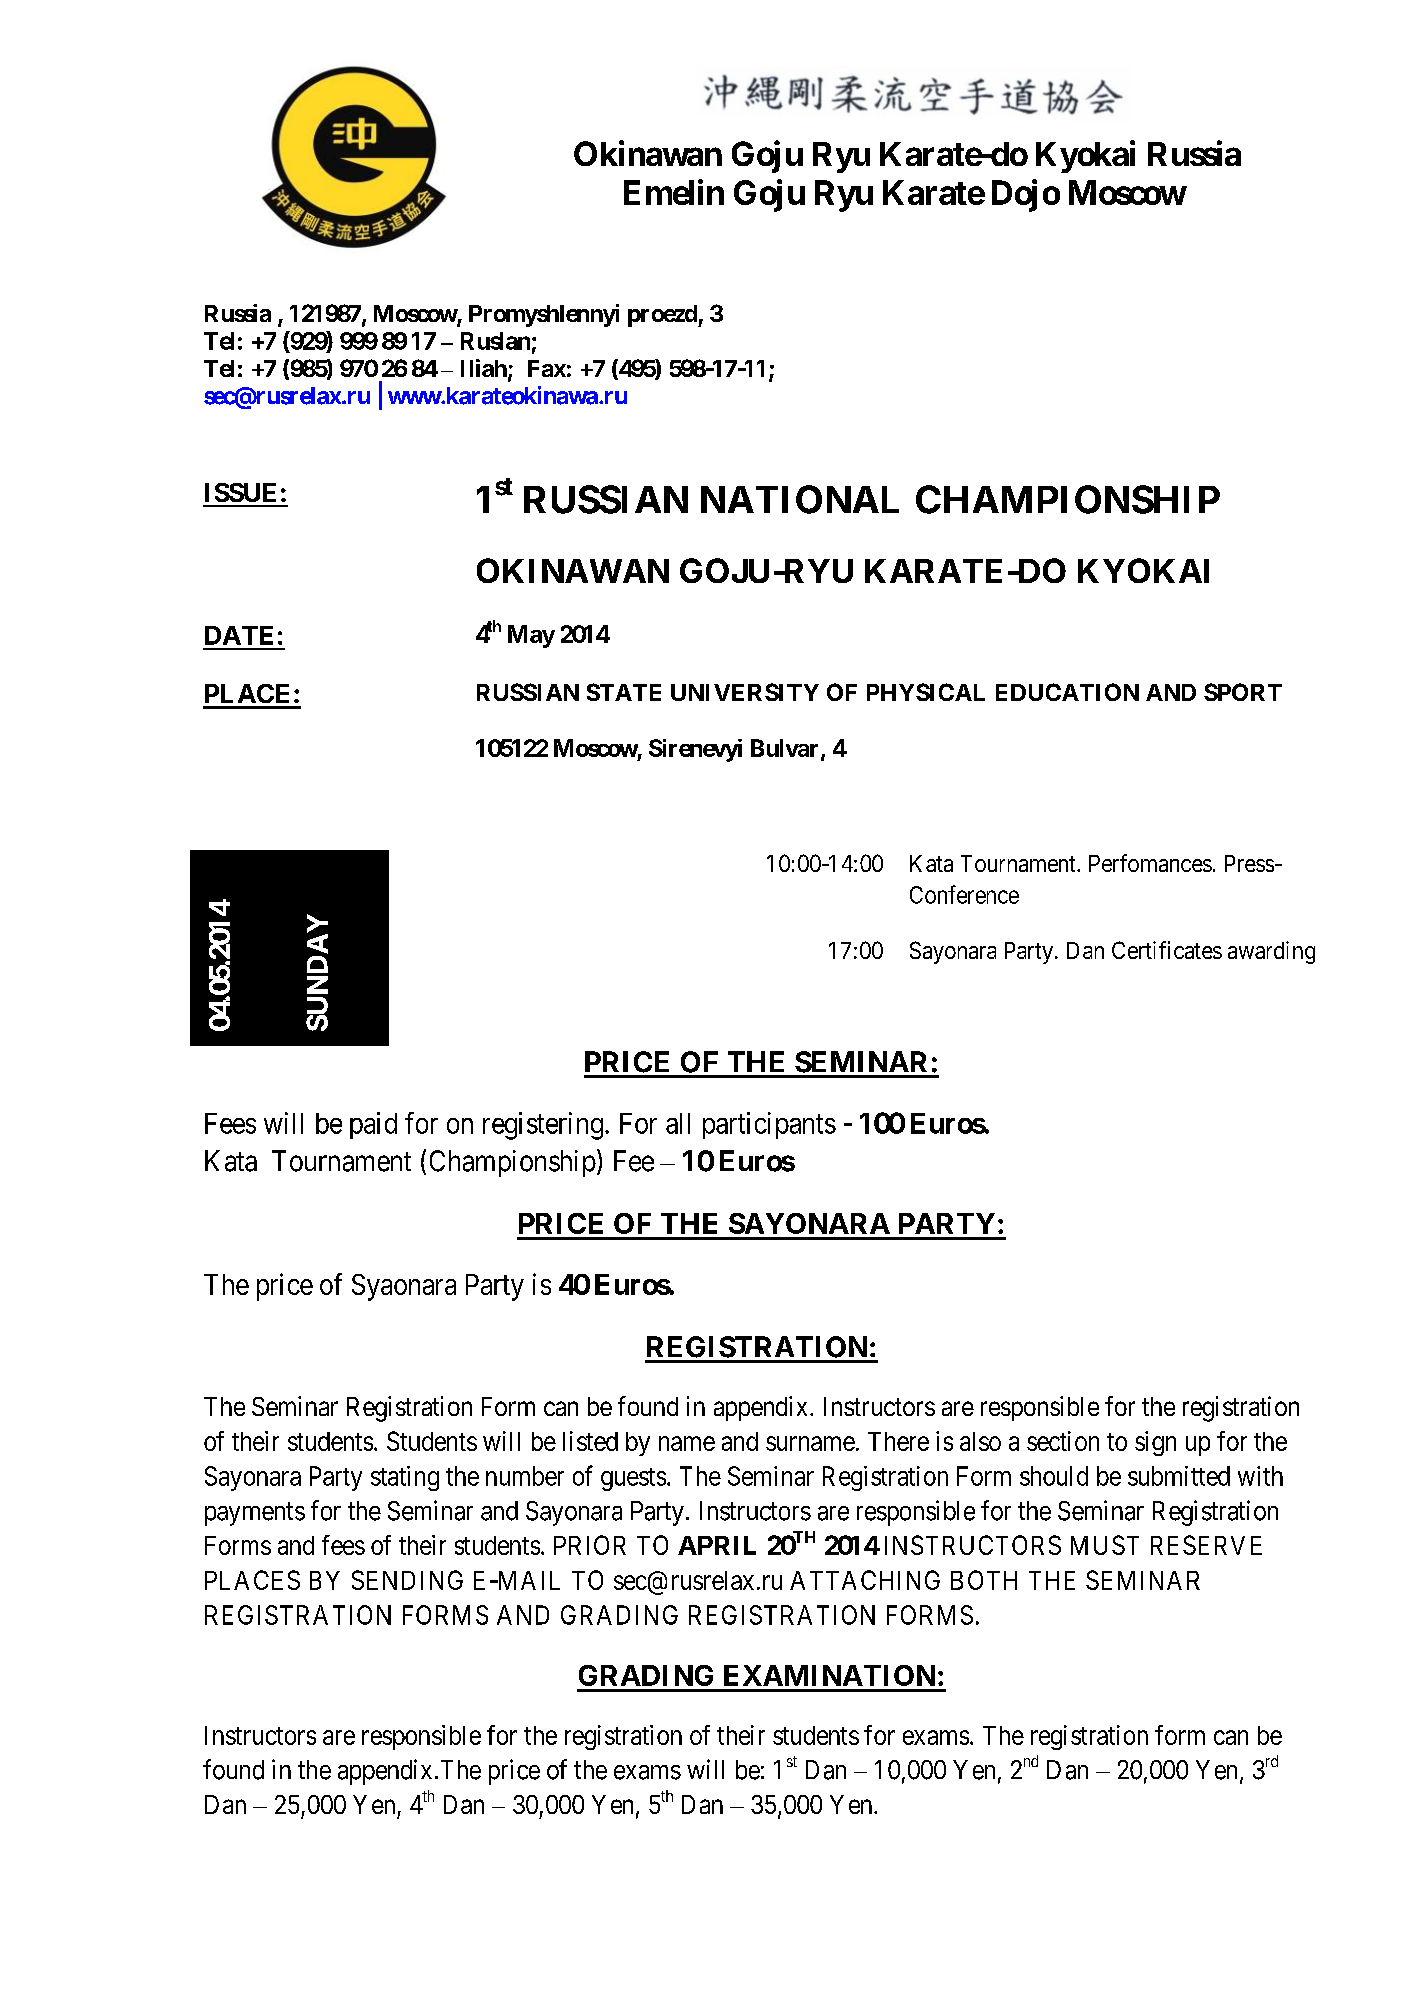 The image size is (1421, 2009). I want to click on NATIONAL, so click(800, 499).
